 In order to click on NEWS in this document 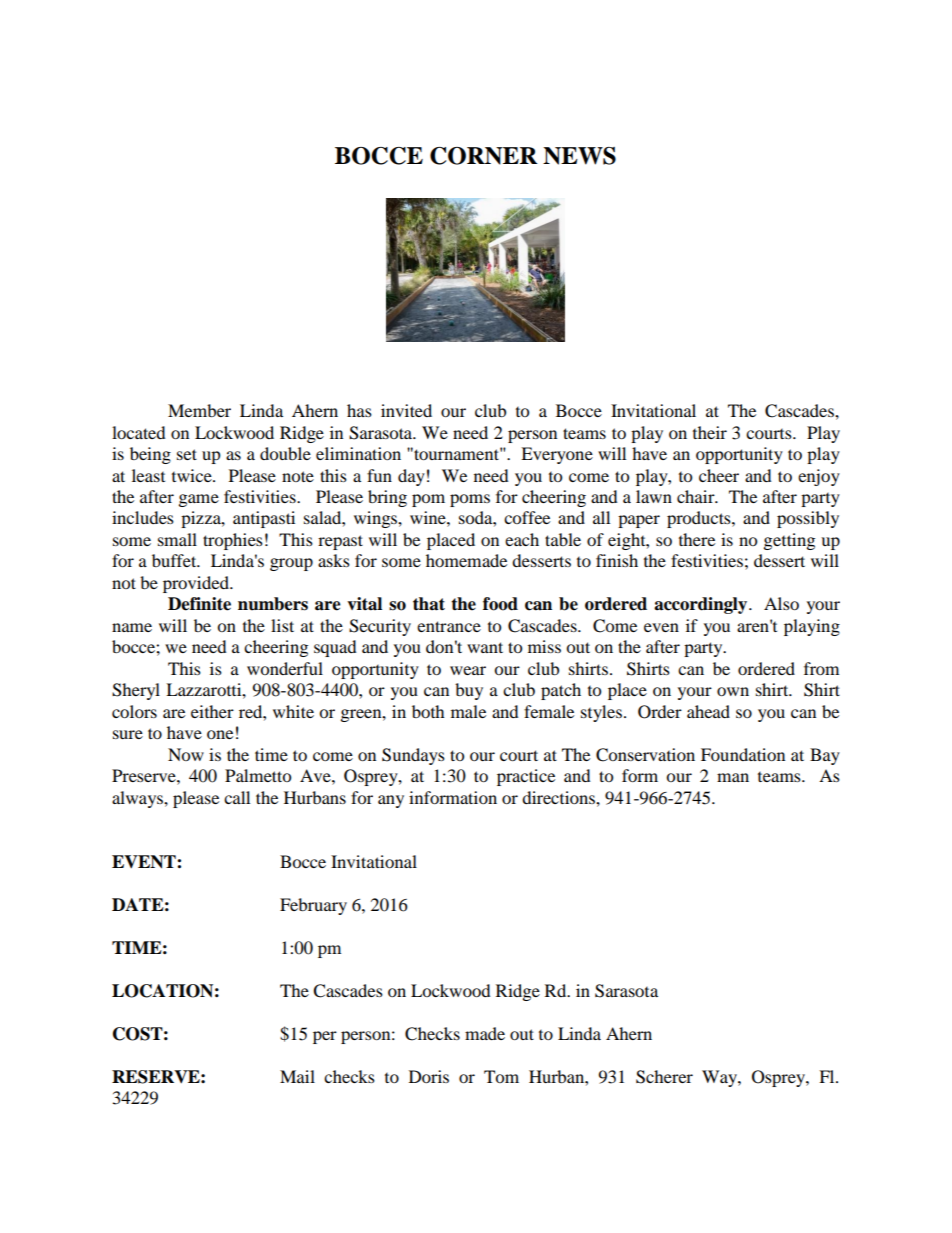, I will do `click(579, 156)`.
